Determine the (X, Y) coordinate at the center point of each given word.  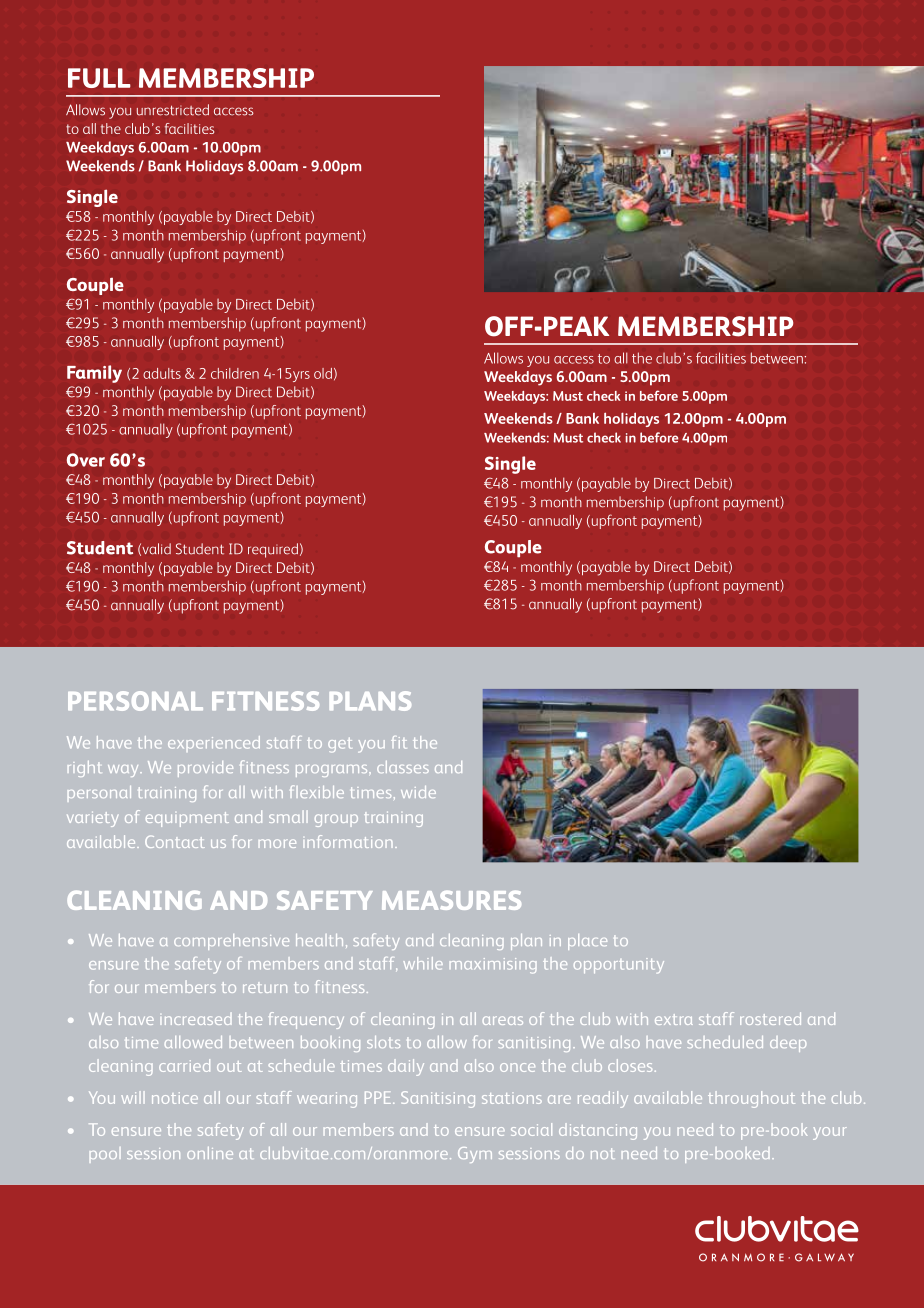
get (340, 745)
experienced (214, 744)
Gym (475, 1155)
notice (175, 1098)
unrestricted (173, 110)
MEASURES (451, 900)
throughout (751, 1099)
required (273, 550)
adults (162, 373)
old (323, 373)
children (235, 373)
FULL (99, 78)
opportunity (619, 965)
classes (403, 767)
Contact (175, 842)
